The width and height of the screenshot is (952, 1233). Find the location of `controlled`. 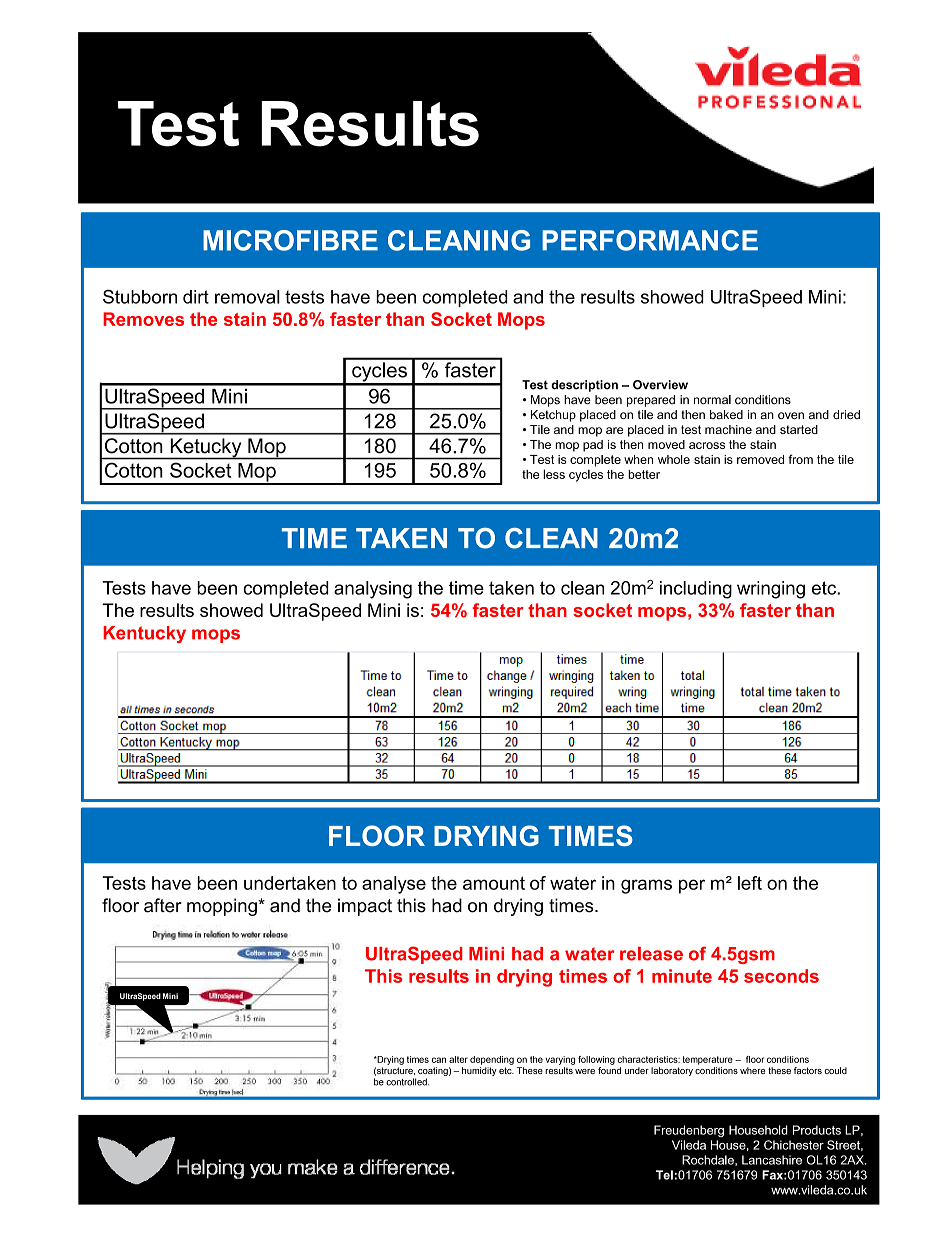

controlled is located at coordinates (407, 1082).
